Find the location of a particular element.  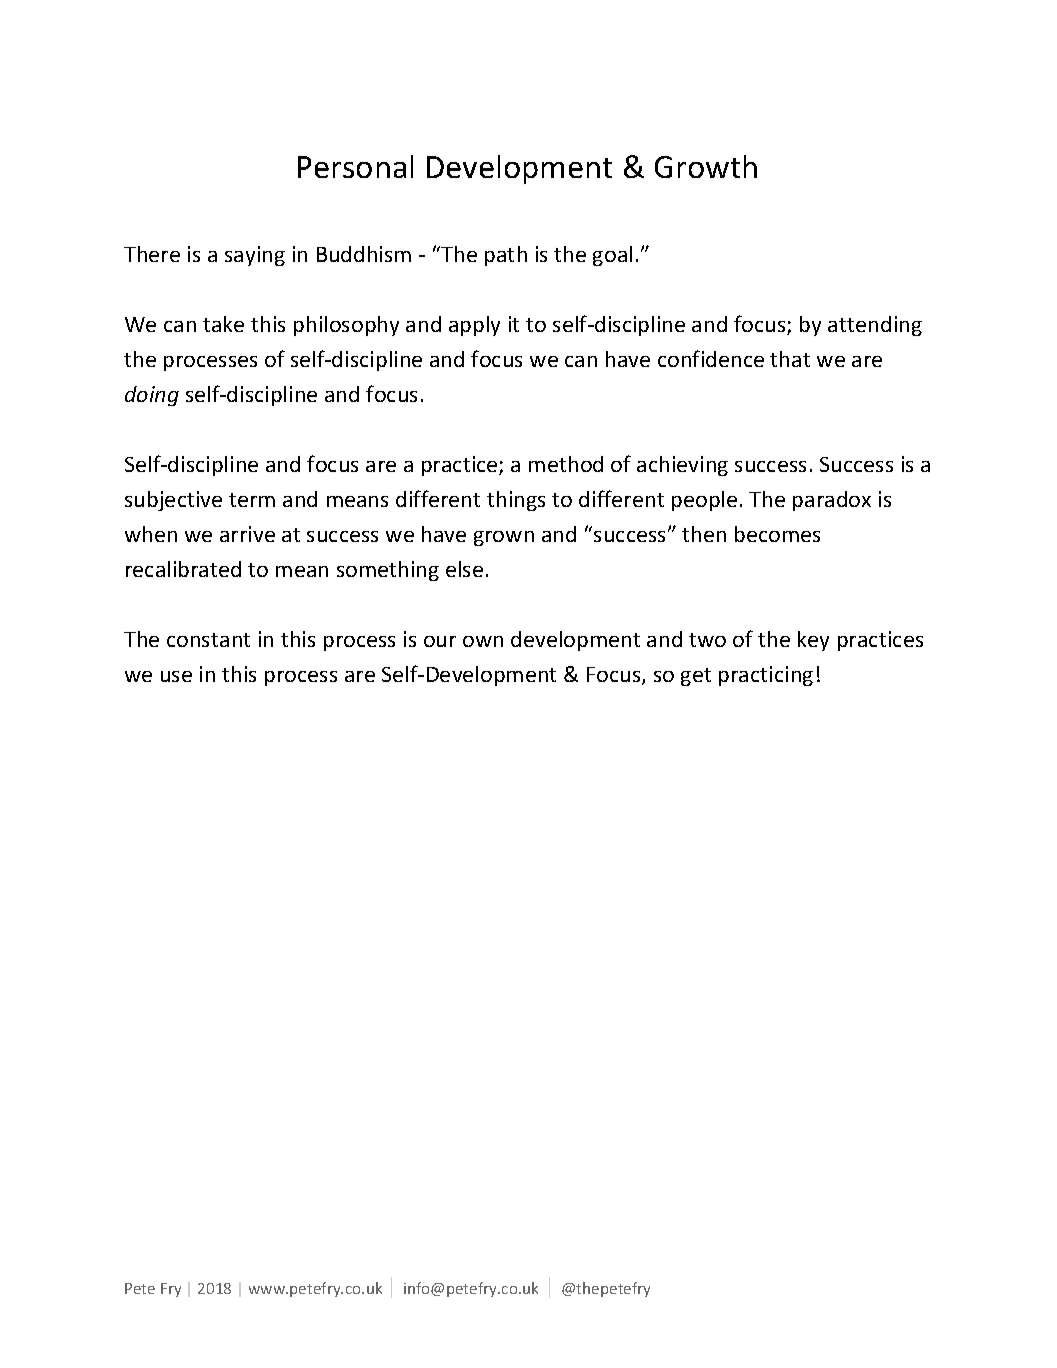

method is located at coordinates (566, 464).
